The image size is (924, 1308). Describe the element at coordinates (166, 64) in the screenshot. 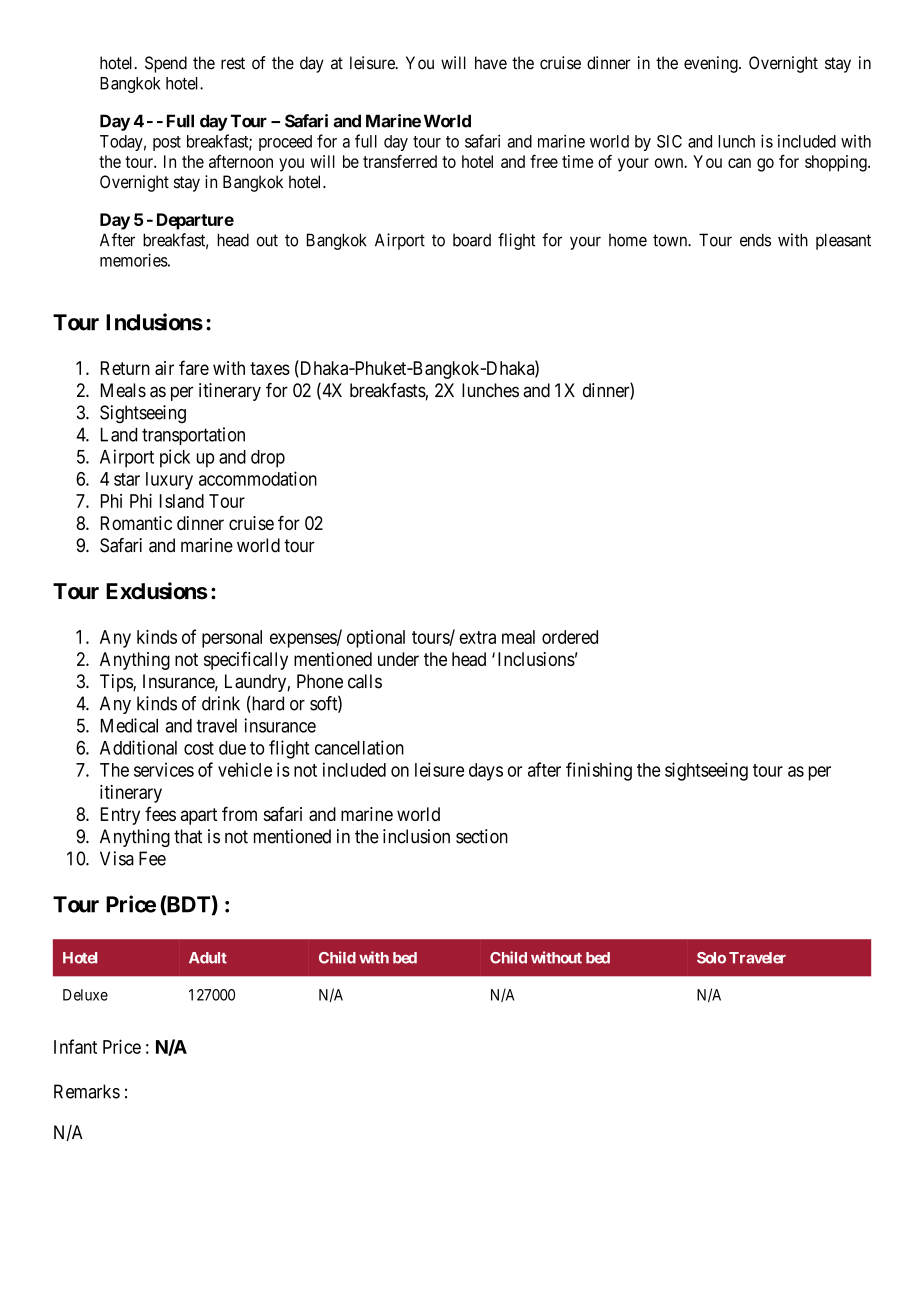

I see `Spend` at that location.
